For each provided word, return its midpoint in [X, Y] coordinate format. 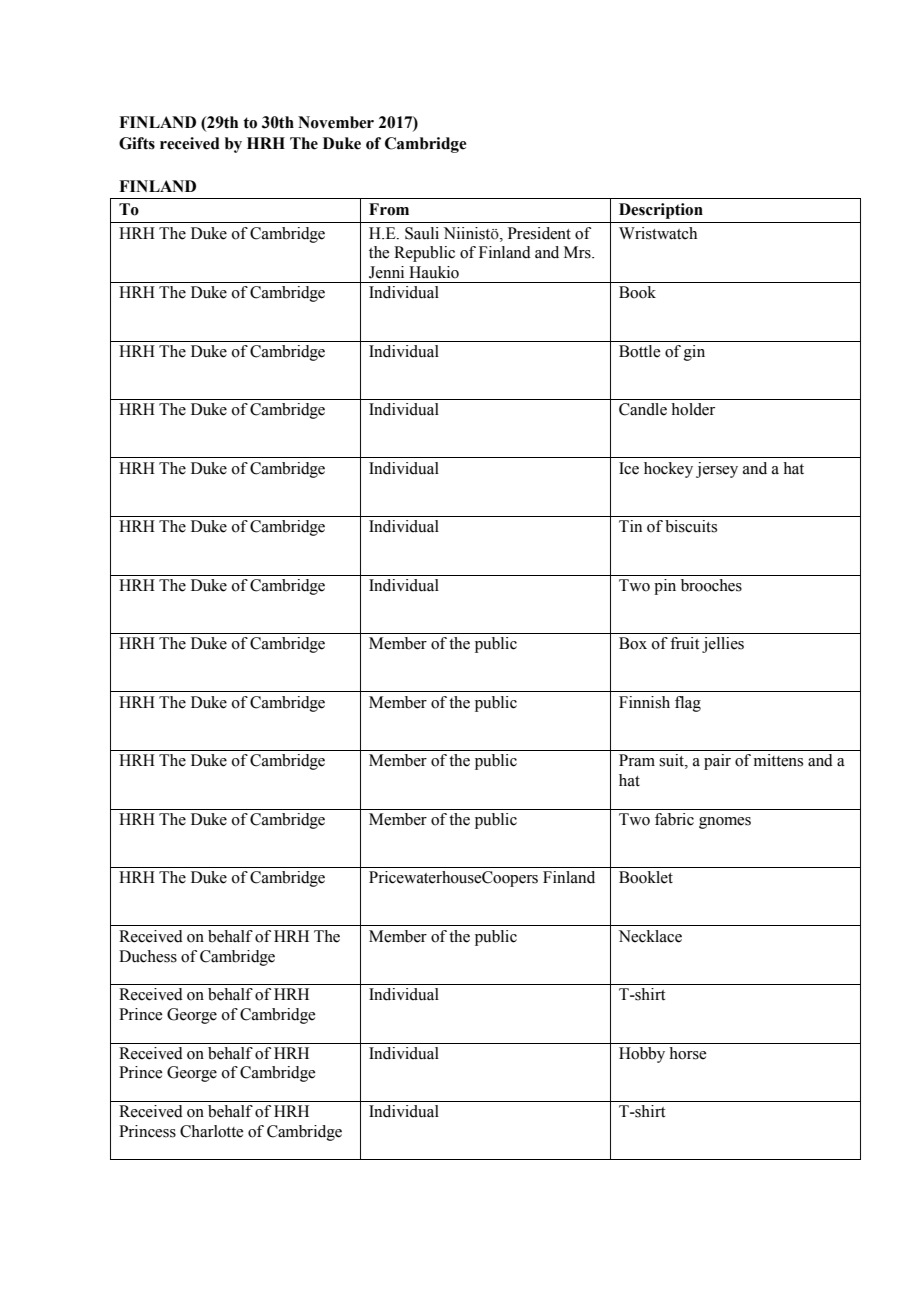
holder [693, 409]
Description [661, 211]
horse [687, 1053]
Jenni [386, 272]
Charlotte [211, 1131]
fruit [684, 643]
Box [633, 643]
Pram [637, 760]
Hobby [642, 1055]
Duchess [148, 956]
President [539, 233]
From [389, 209]
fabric [674, 819]
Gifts [137, 143]
